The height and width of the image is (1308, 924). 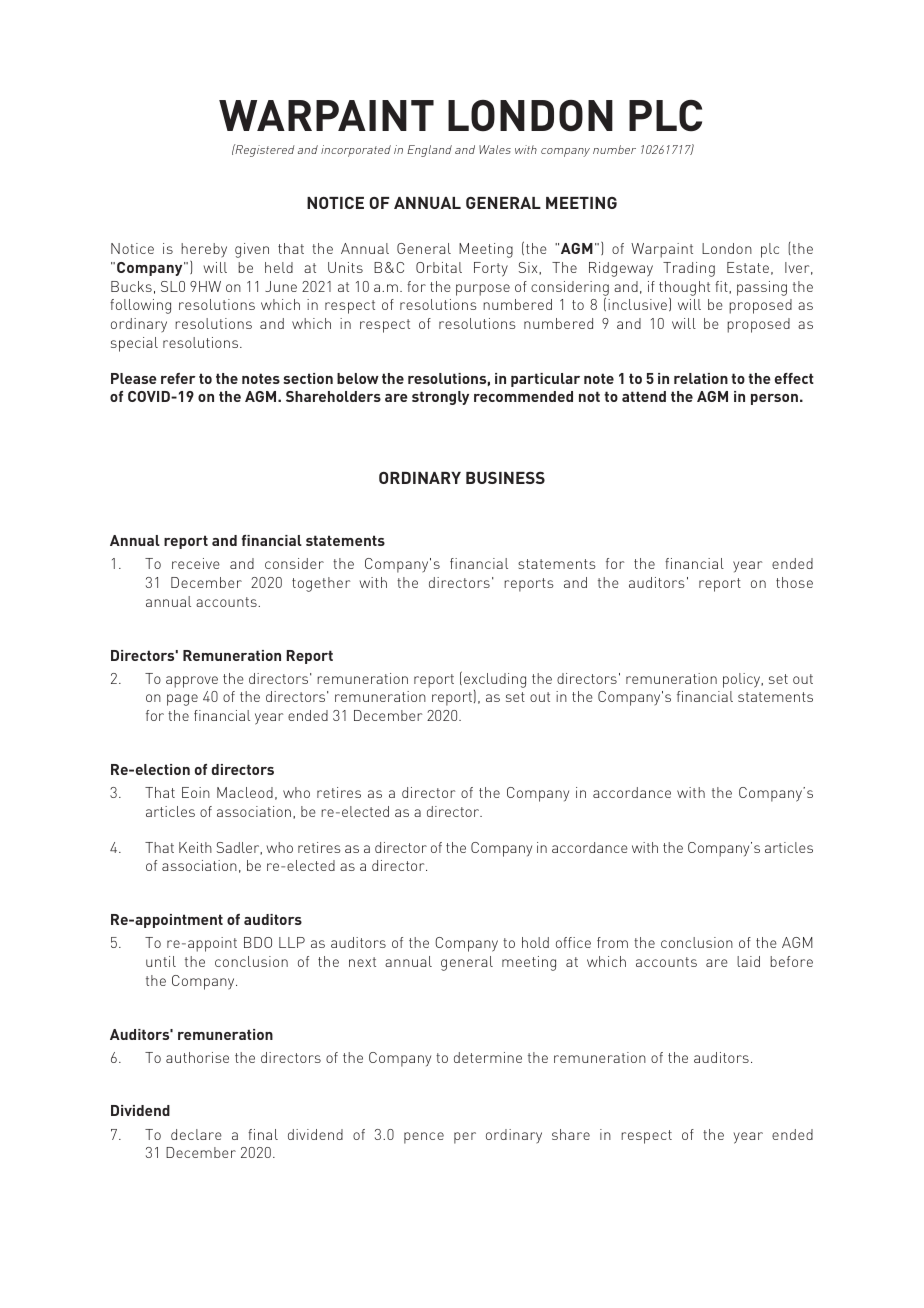 I want to click on excluding, so click(x=495, y=680).
